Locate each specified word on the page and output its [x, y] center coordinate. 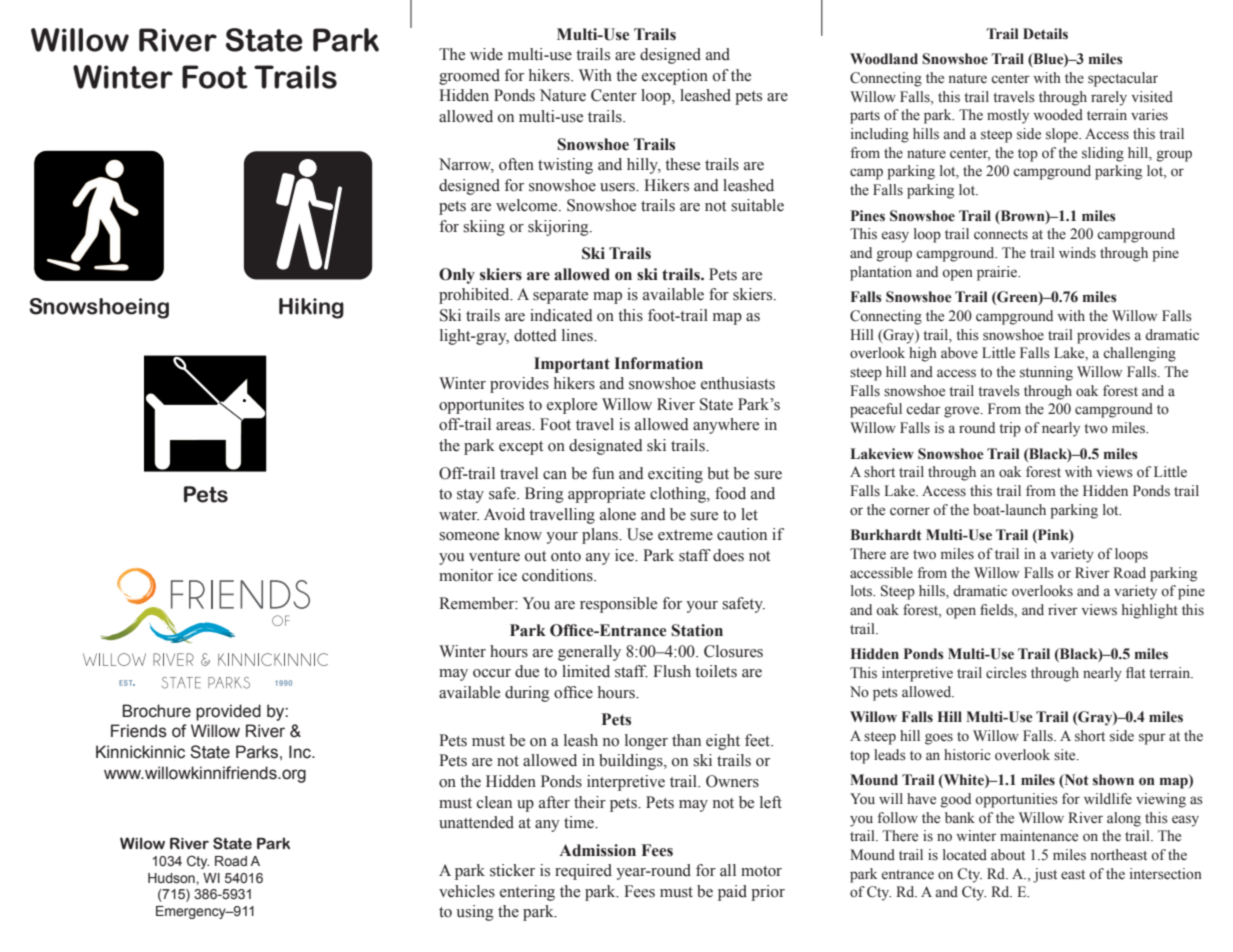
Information [659, 363]
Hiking [311, 308]
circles [1006, 673]
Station [697, 630]
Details [1045, 34]
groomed [469, 77]
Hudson [171, 878]
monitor [466, 575]
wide [486, 54]
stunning [1046, 373]
